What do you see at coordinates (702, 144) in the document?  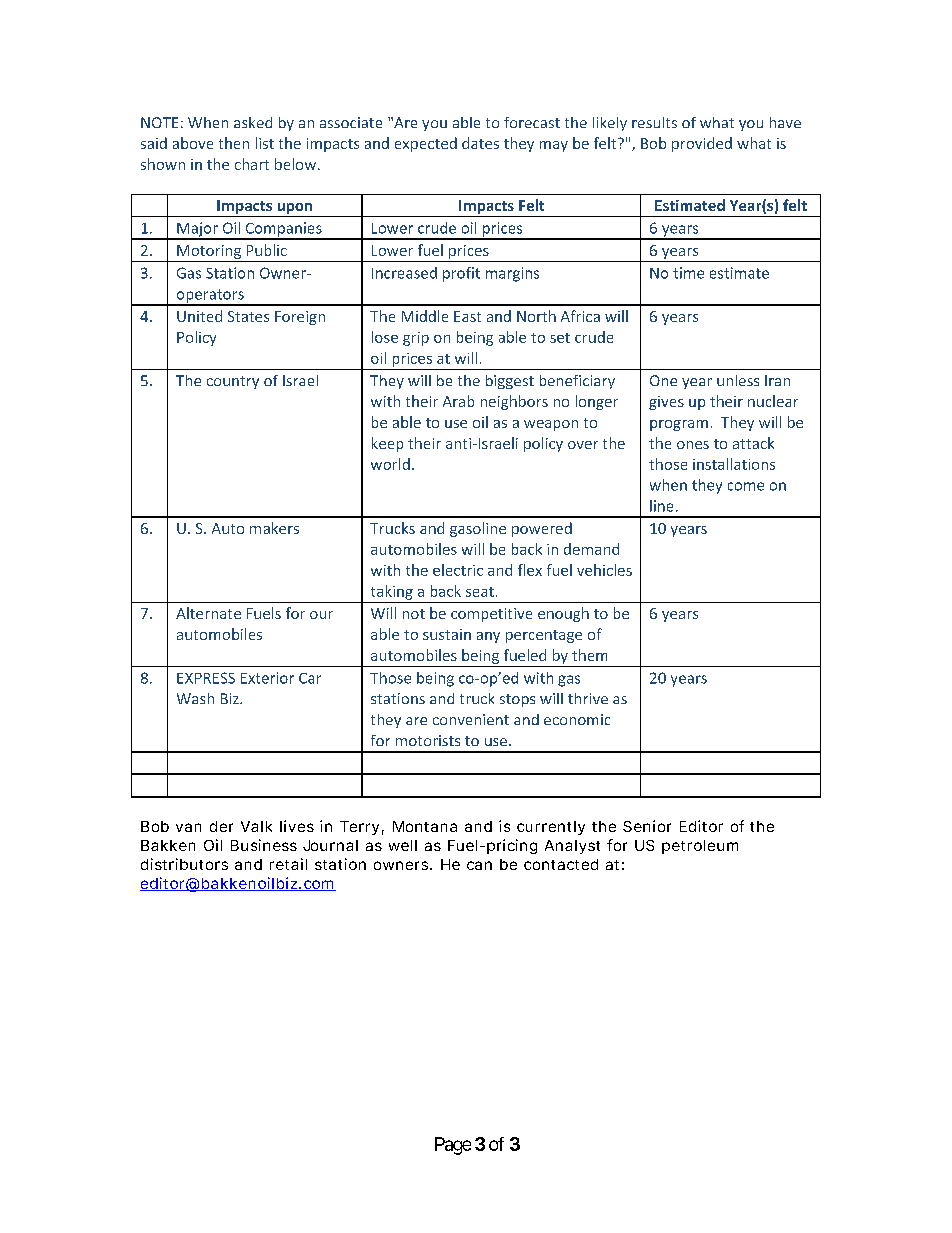 I see `provided` at bounding box center [702, 144].
